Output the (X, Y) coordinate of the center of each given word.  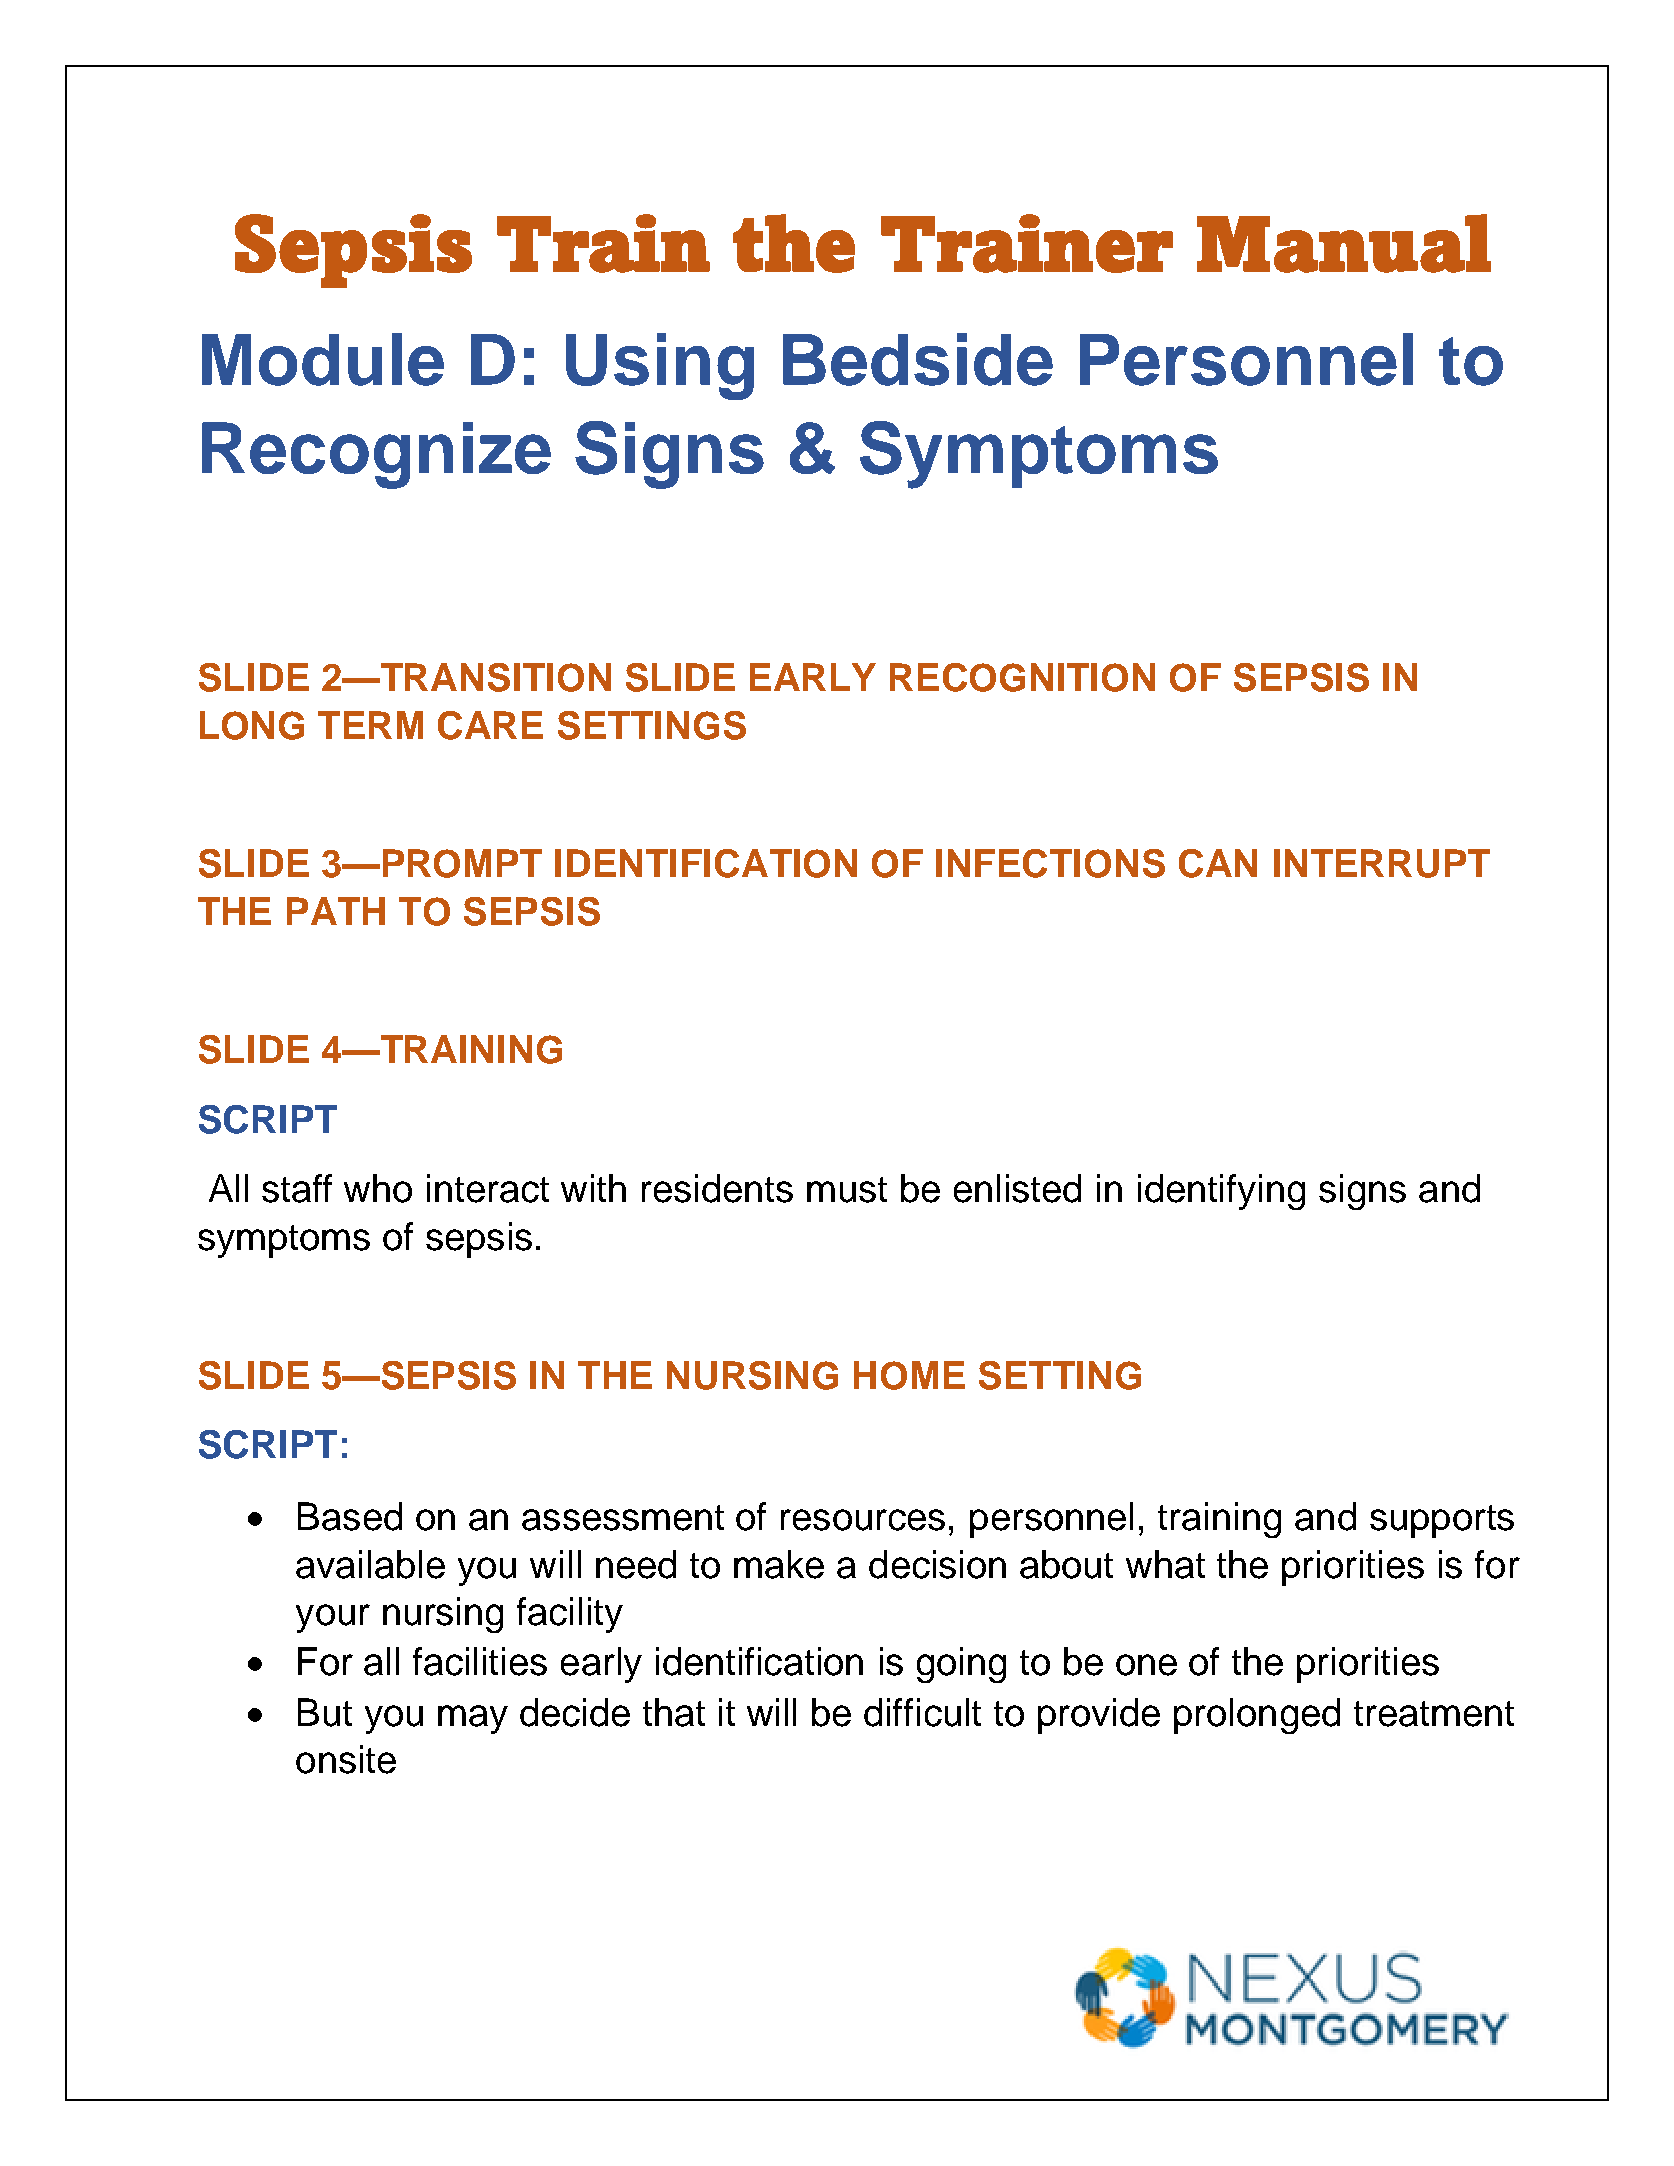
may (473, 1719)
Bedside (918, 359)
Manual (1344, 243)
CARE (490, 725)
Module (323, 359)
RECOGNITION (1022, 677)
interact (488, 1188)
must (847, 1190)
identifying (1221, 1192)
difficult (922, 1712)
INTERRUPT (1382, 863)
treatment (1434, 1714)
